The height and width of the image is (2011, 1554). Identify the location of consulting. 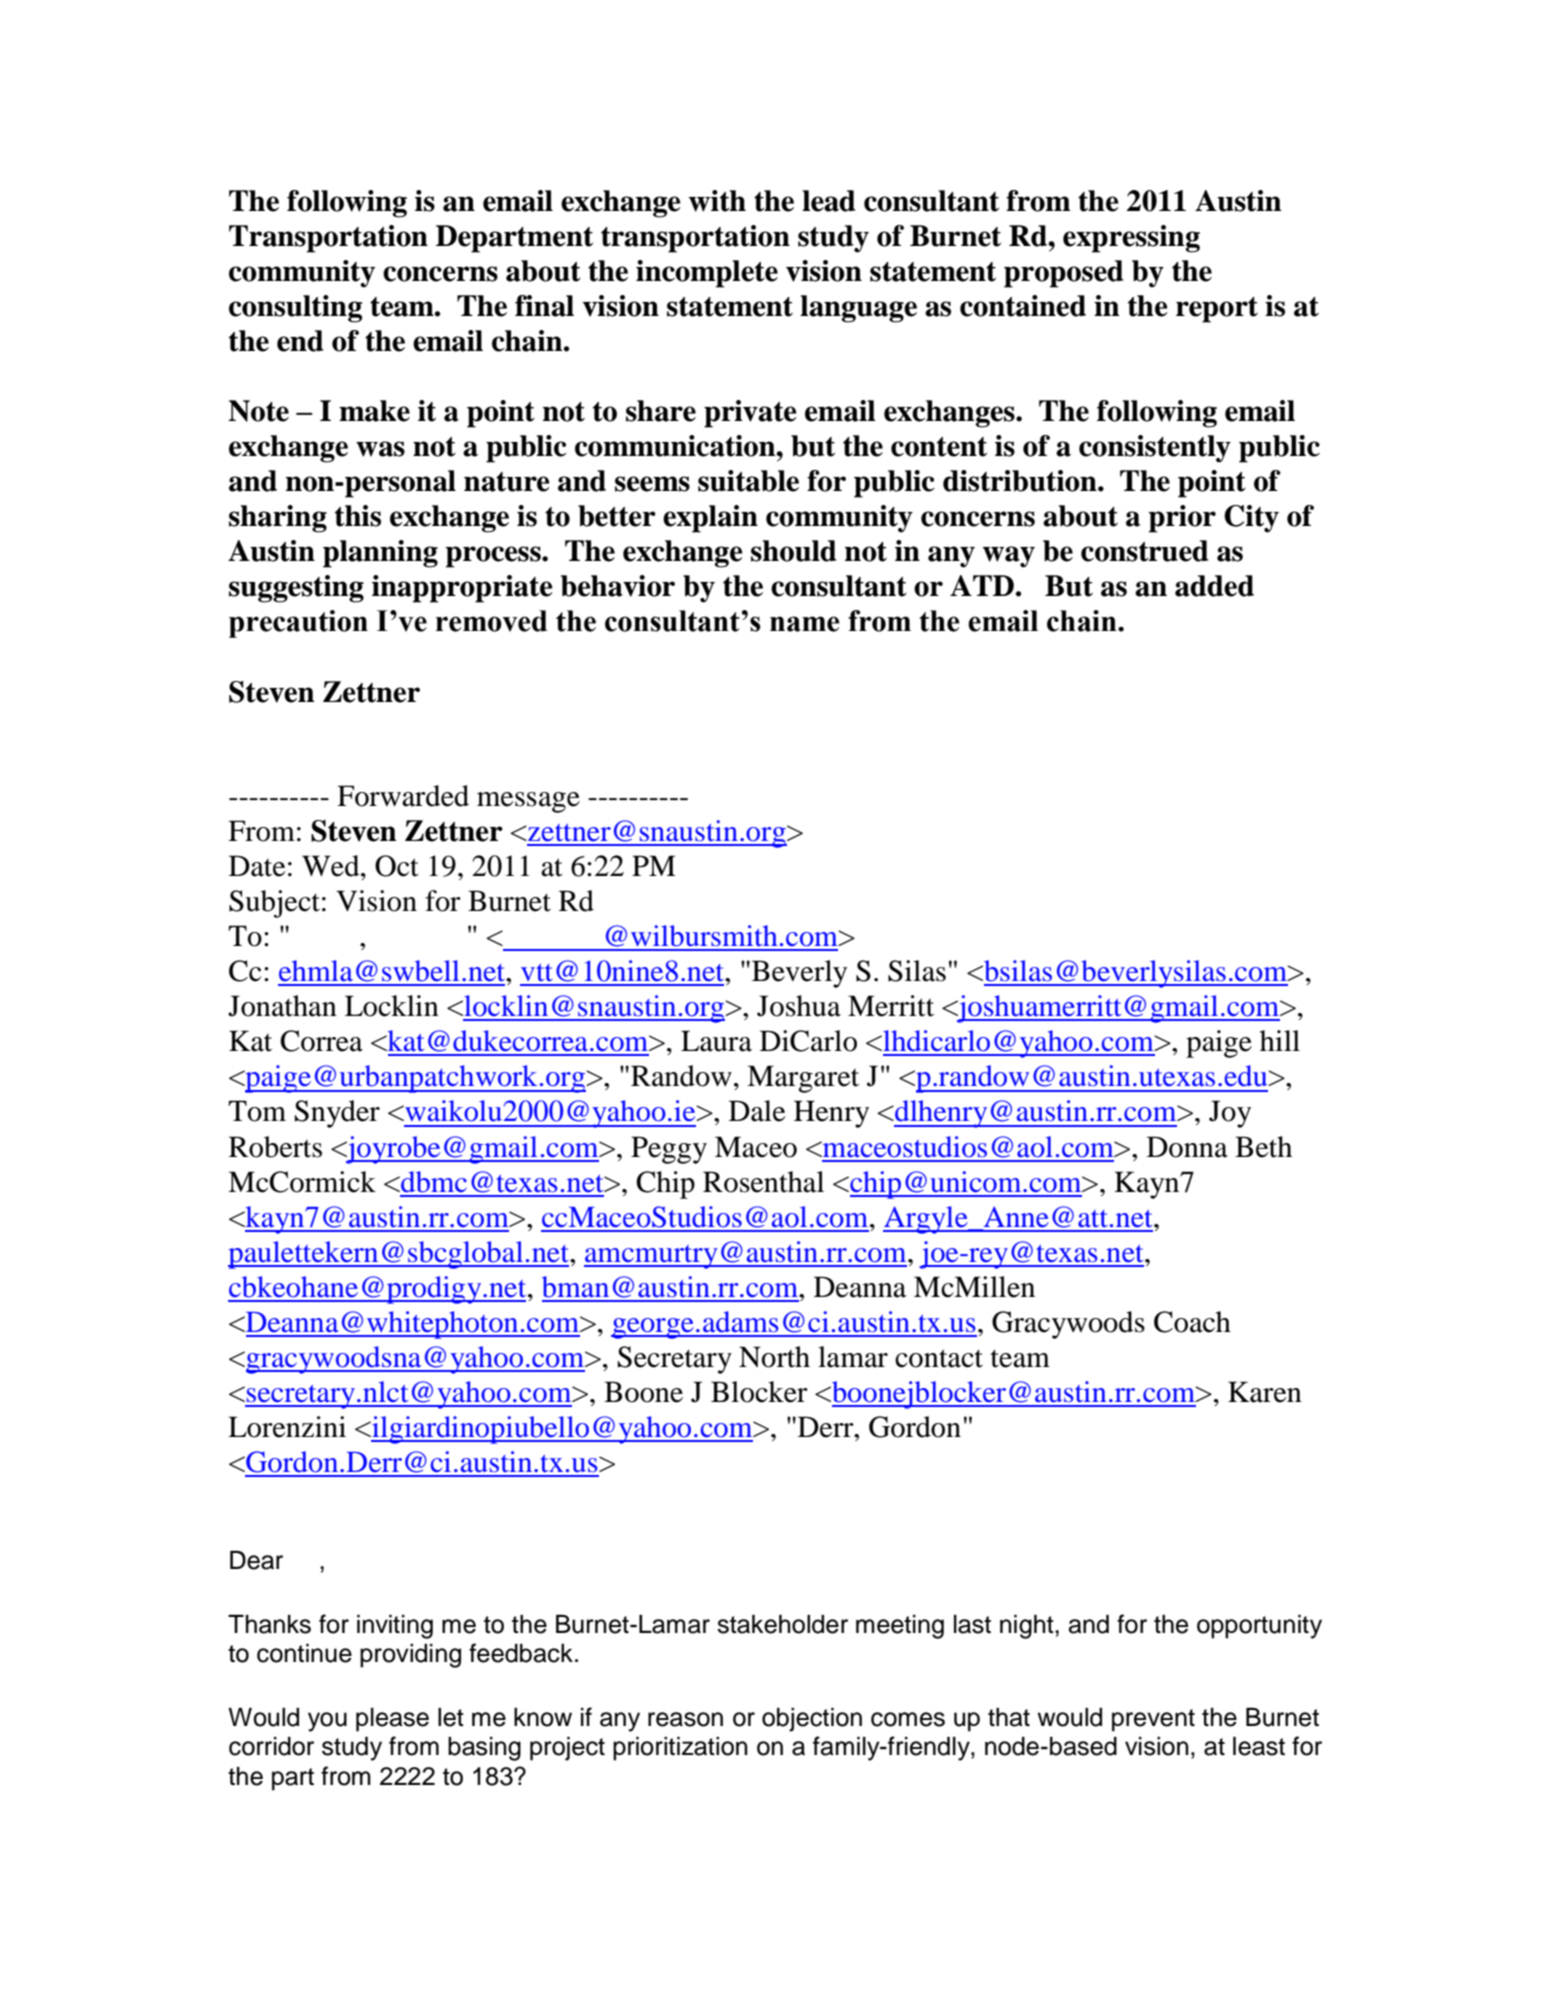
(295, 309).
